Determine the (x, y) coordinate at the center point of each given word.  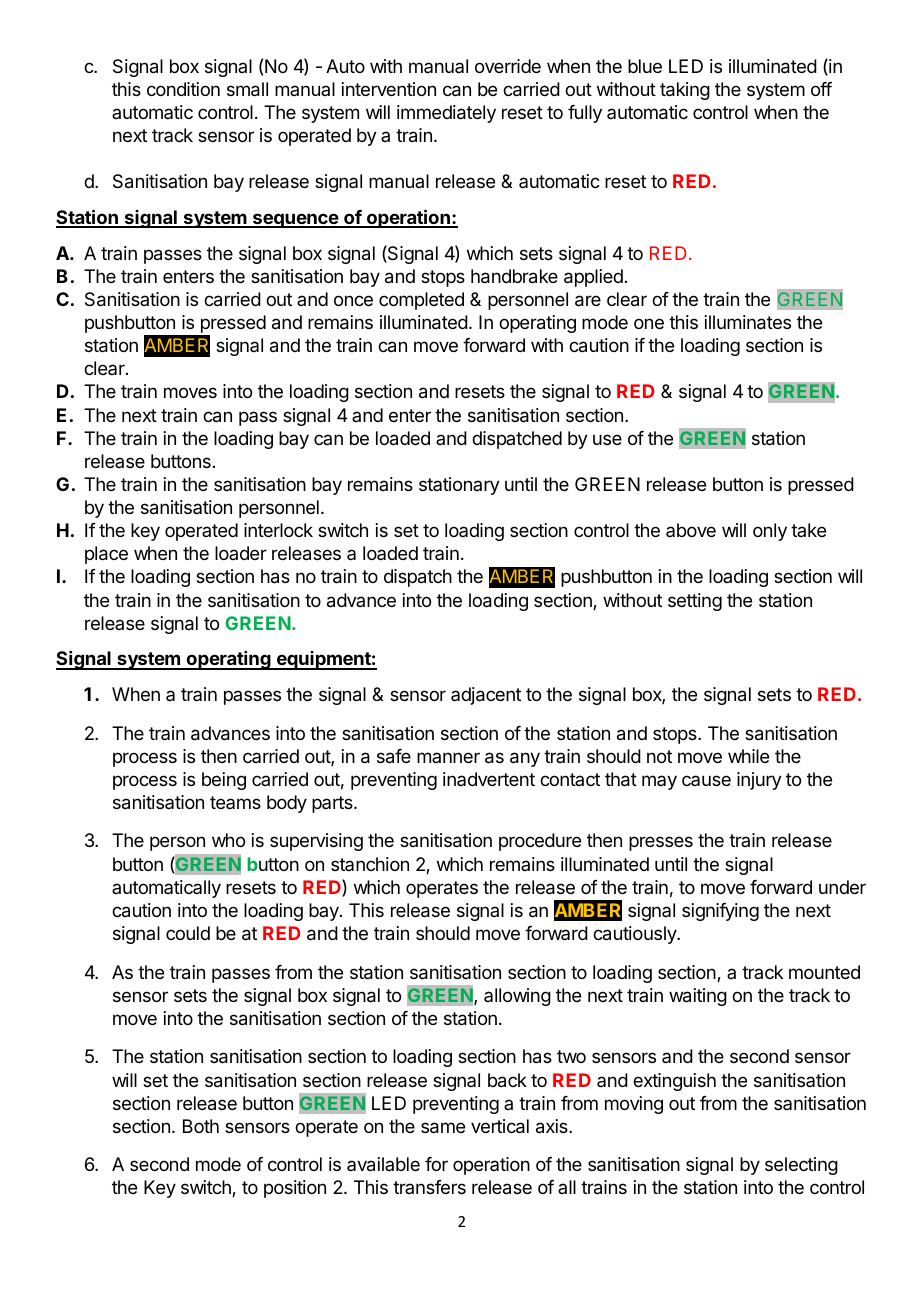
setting (695, 602)
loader (241, 553)
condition (183, 89)
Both (201, 1126)
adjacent (486, 696)
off (821, 89)
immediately (446, 114)
